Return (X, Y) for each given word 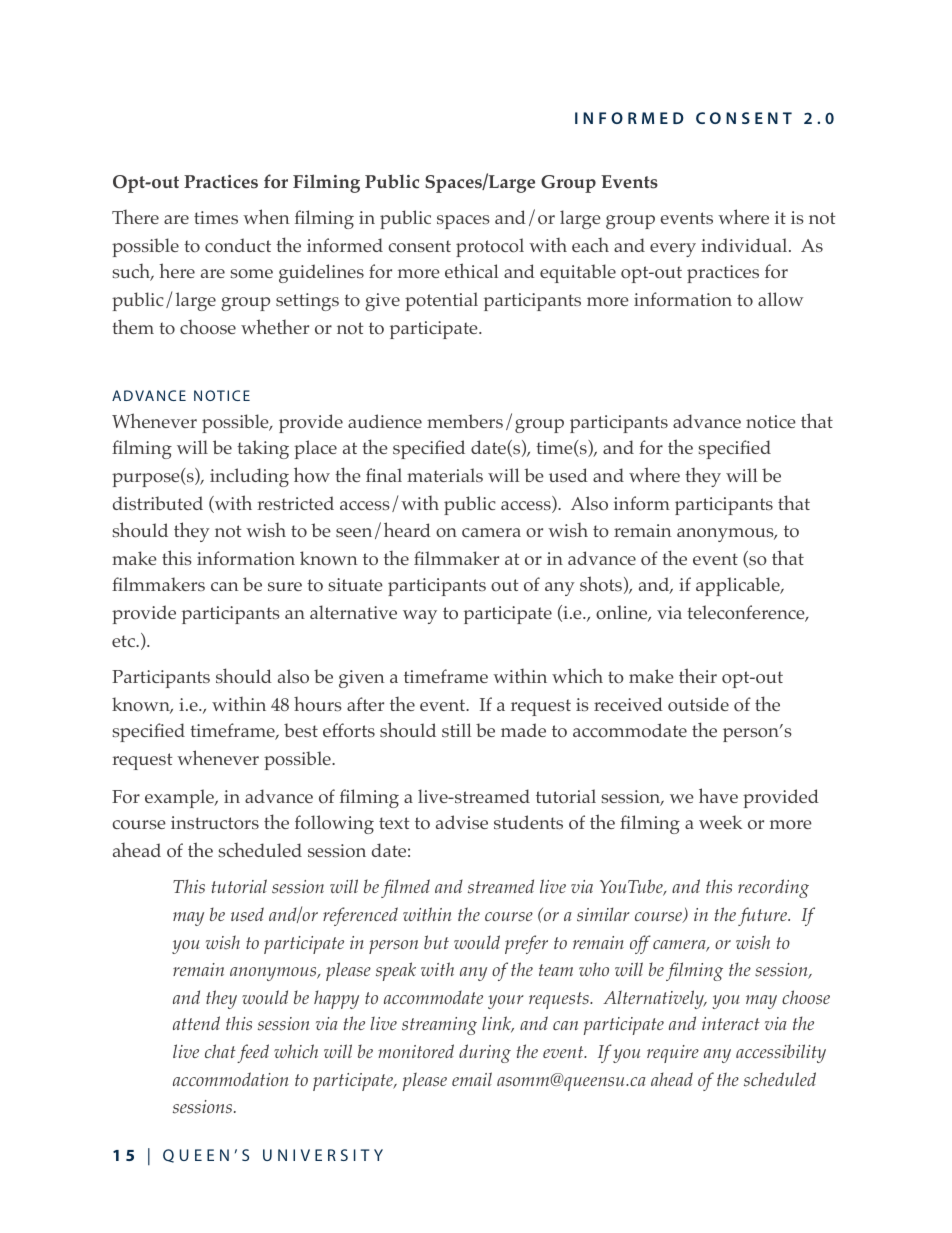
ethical (472, 270)
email (472, 1079)
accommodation (231, 1079)
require (673, 1054)
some (251, 274)
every (673, 250)
